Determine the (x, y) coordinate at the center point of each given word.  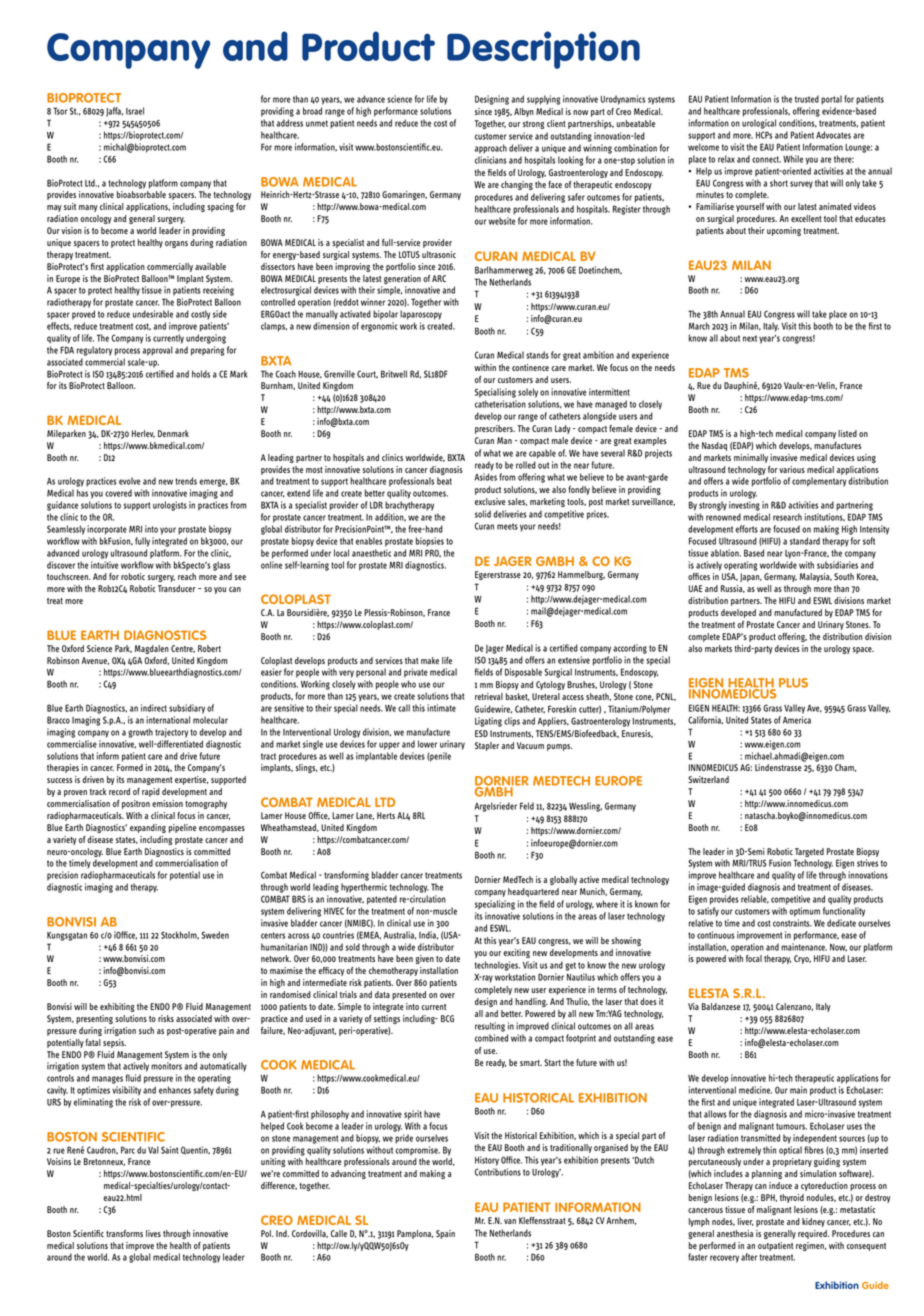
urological (759, 124)
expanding (148, 828)
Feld (527, 806)
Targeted (809, 854)
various (792, 469)
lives (153, 1233)
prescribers (495, 429)
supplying (543, 100)
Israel (135, 111)
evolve (130, 481)
